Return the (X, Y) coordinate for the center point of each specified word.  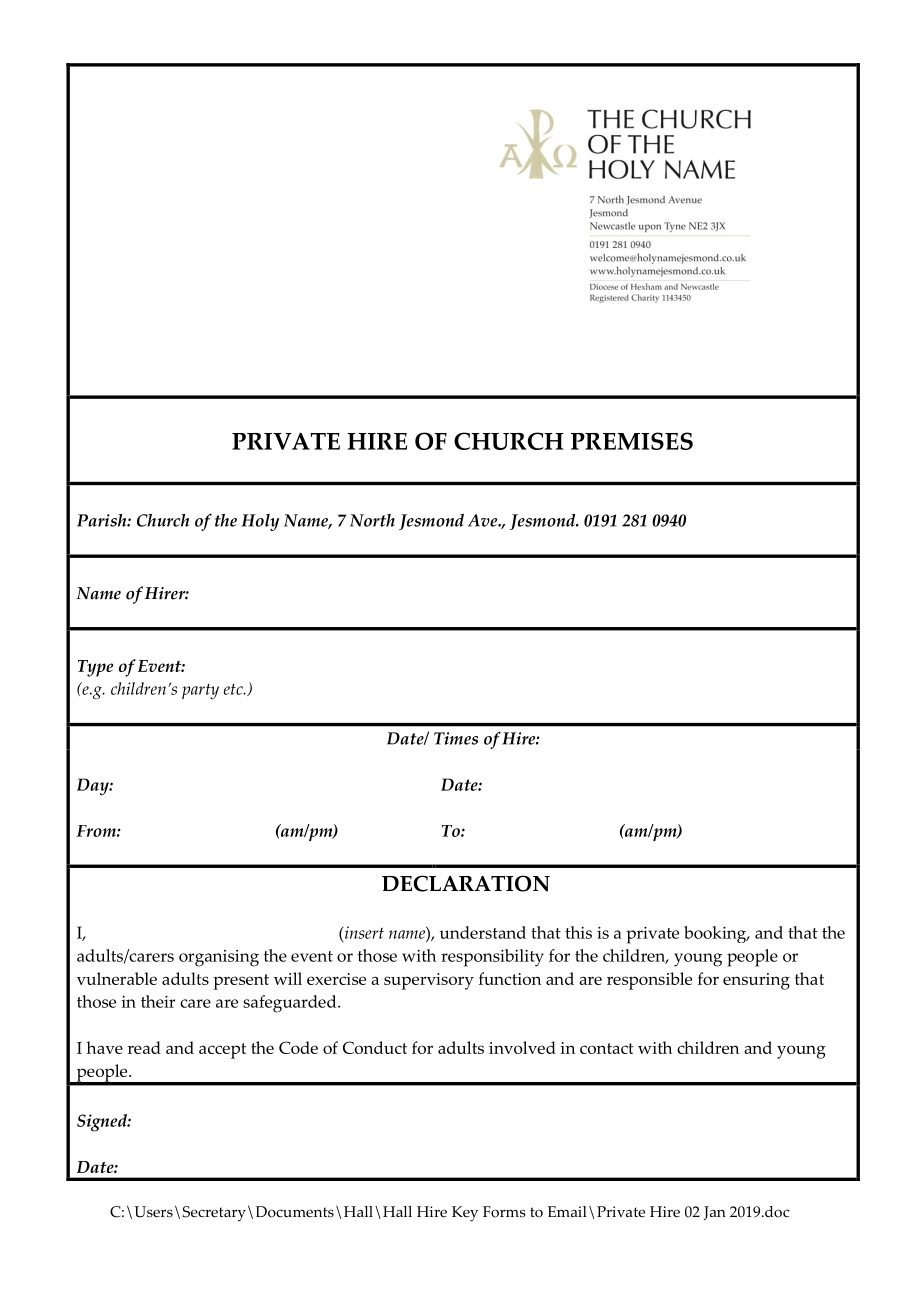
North (372, 520)
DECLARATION (466, 883)
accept (222, 1051)
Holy (260, 522)
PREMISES (632, 441)
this (578, 932)
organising (219, 958)
